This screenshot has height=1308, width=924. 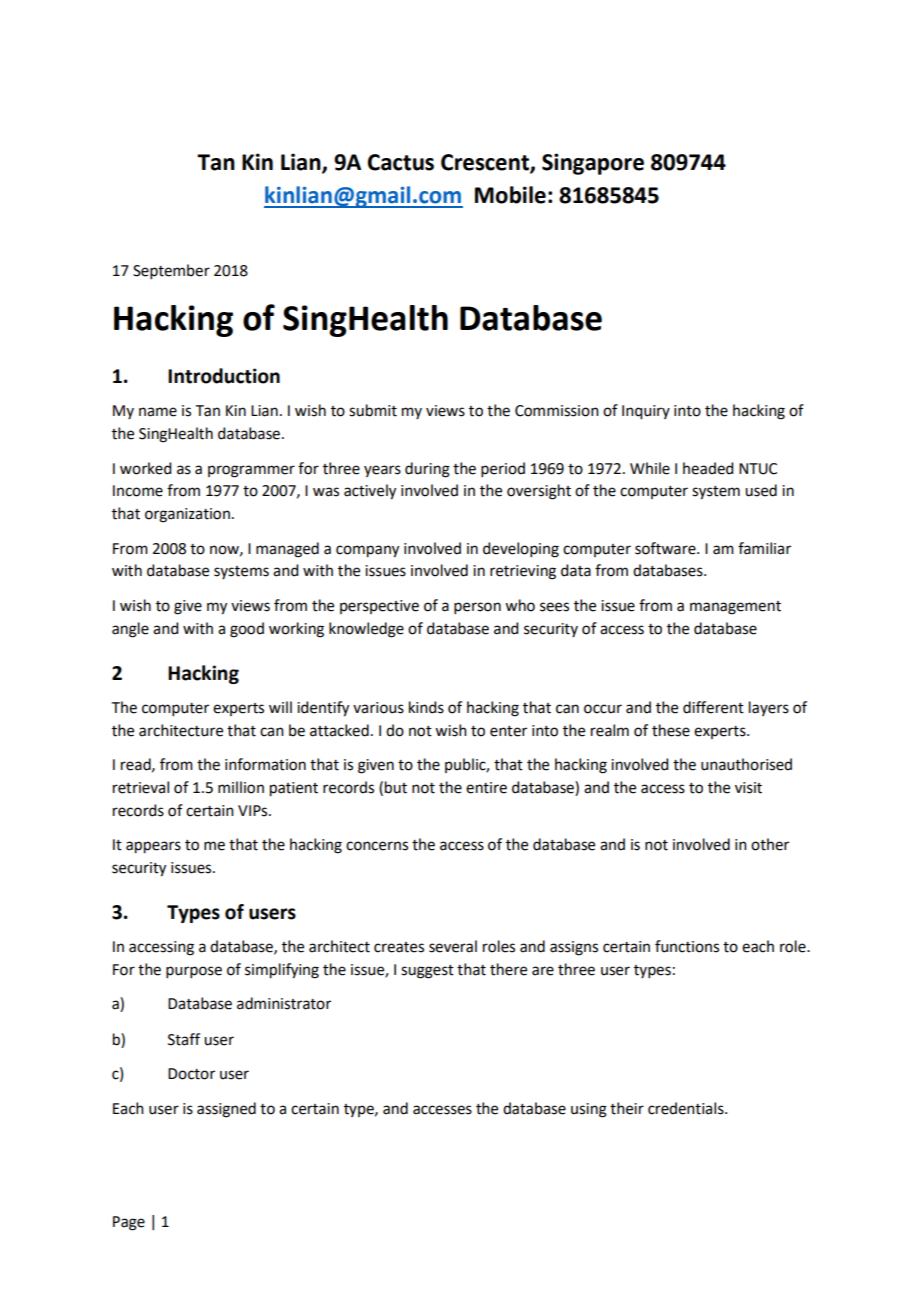 What do you see at coordinates (426, 707) in the screenshot?
I see `kinds` at bounding box center [426, 707].
